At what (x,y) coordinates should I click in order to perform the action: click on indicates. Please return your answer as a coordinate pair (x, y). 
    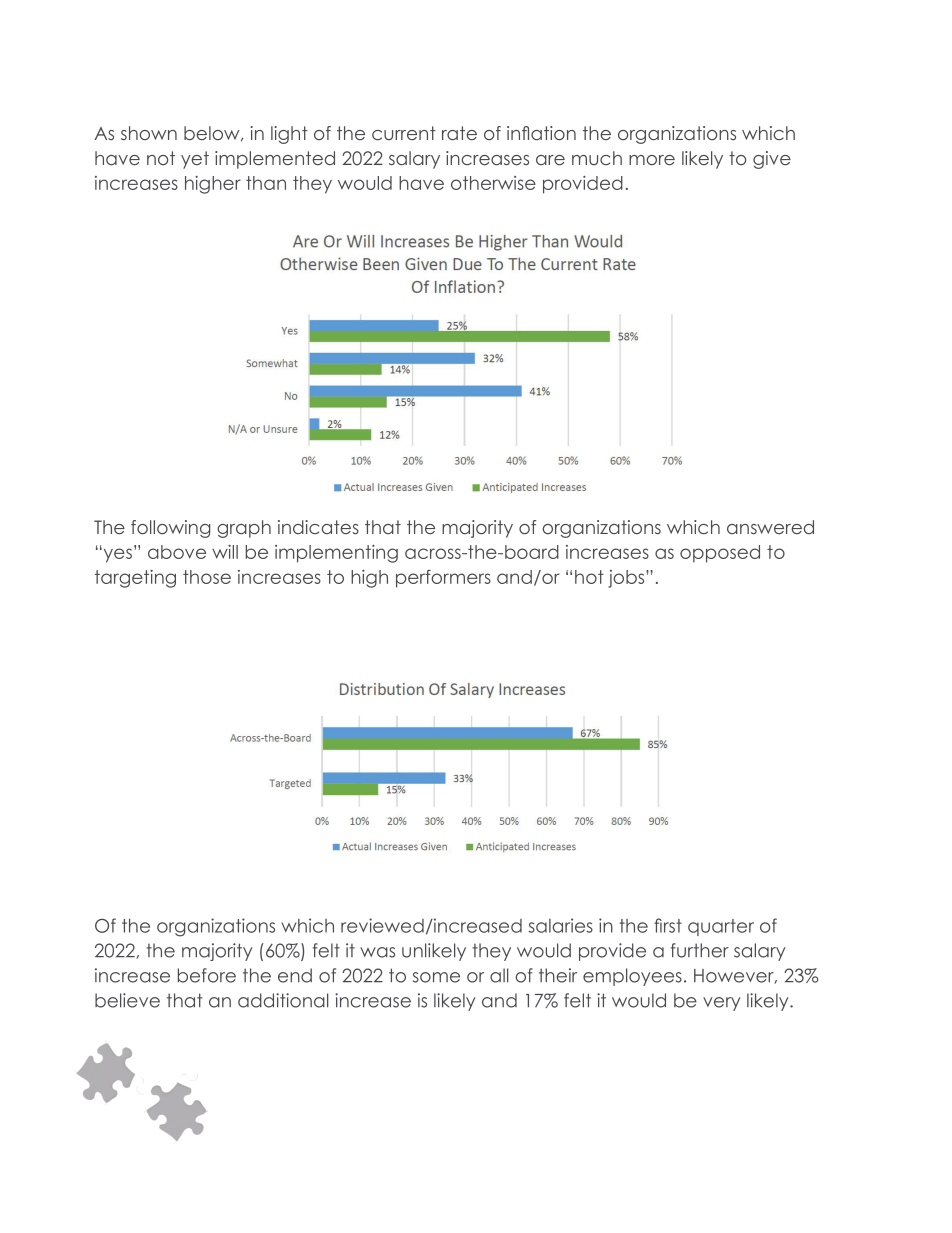
    Looking at the image, I should click on (318, 527).
